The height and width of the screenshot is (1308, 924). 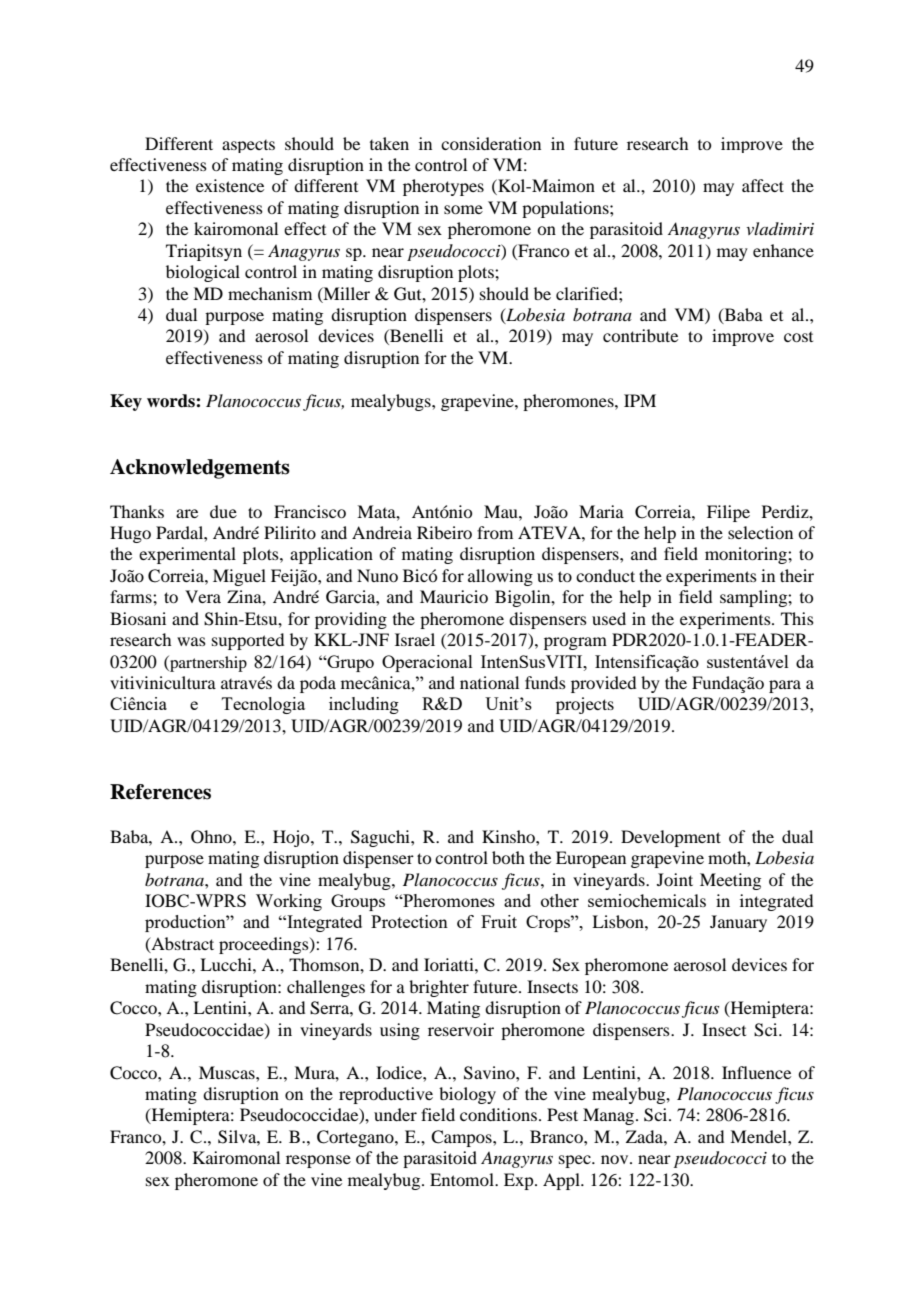 What do you see at coordinates (230, 185) in the screenshot?
I see `existence` at bounding box center [230, 185].
